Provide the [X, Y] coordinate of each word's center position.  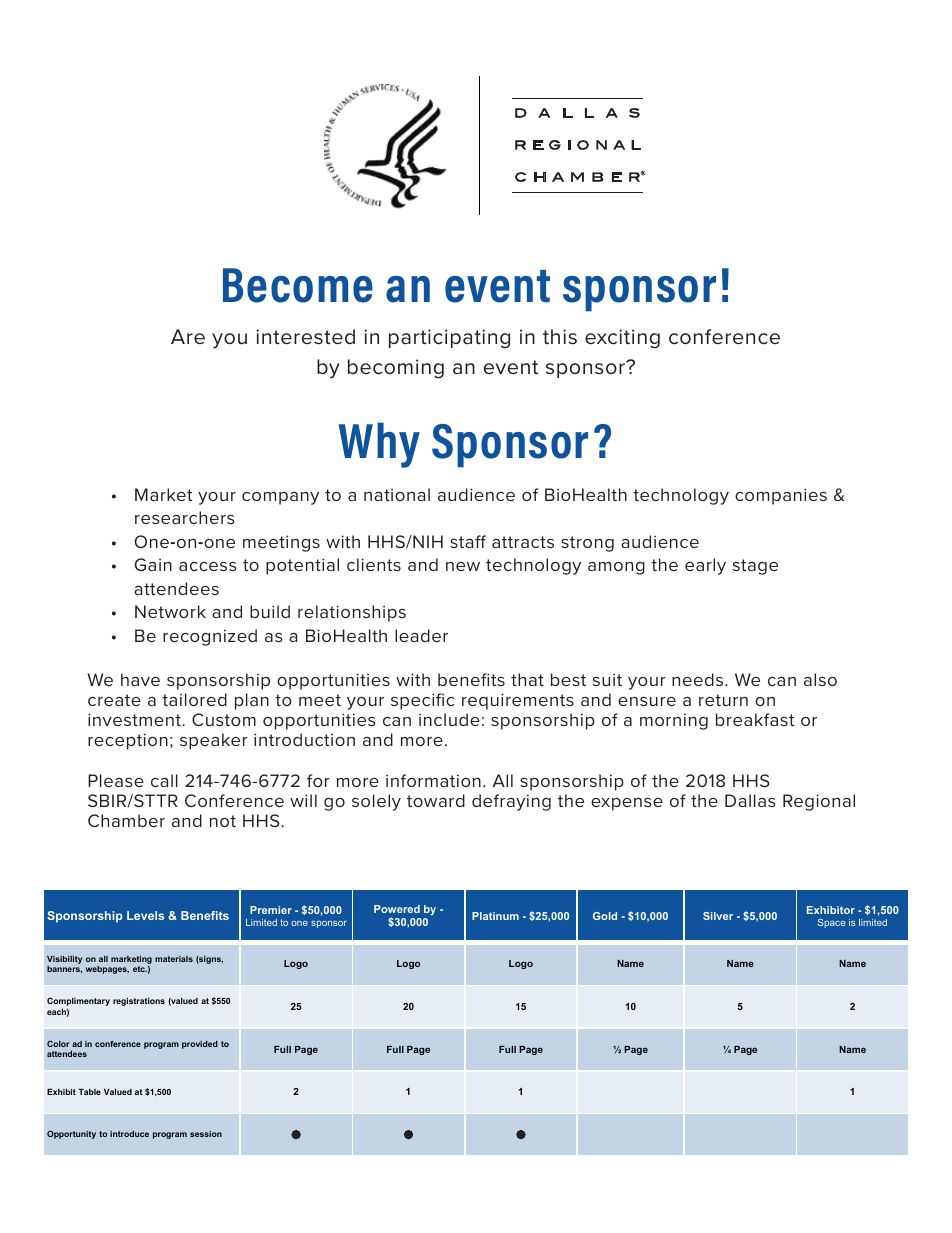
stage [755, 567]
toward [436, 800]
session [206, 1134]
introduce [129, 1134]
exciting [622, 339]
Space [831, 923]
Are [188, 336]
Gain [153, 564]
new [463, 566]
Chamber [126, 820]
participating [449, 338]
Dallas [750, 800]
